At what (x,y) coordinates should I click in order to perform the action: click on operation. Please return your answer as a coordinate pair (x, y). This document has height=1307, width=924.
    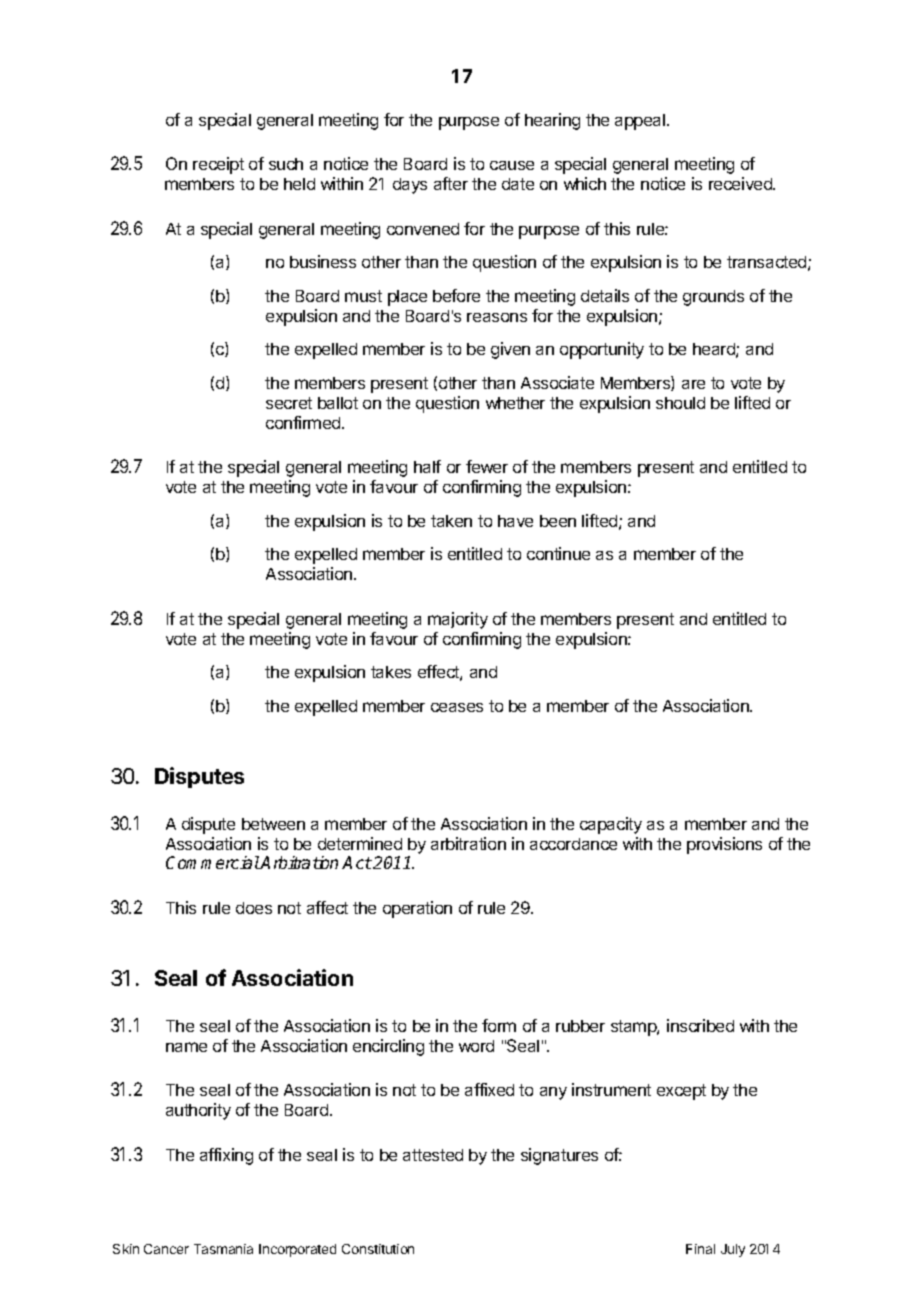
    Looking at the image, I should click on (417, 909).
